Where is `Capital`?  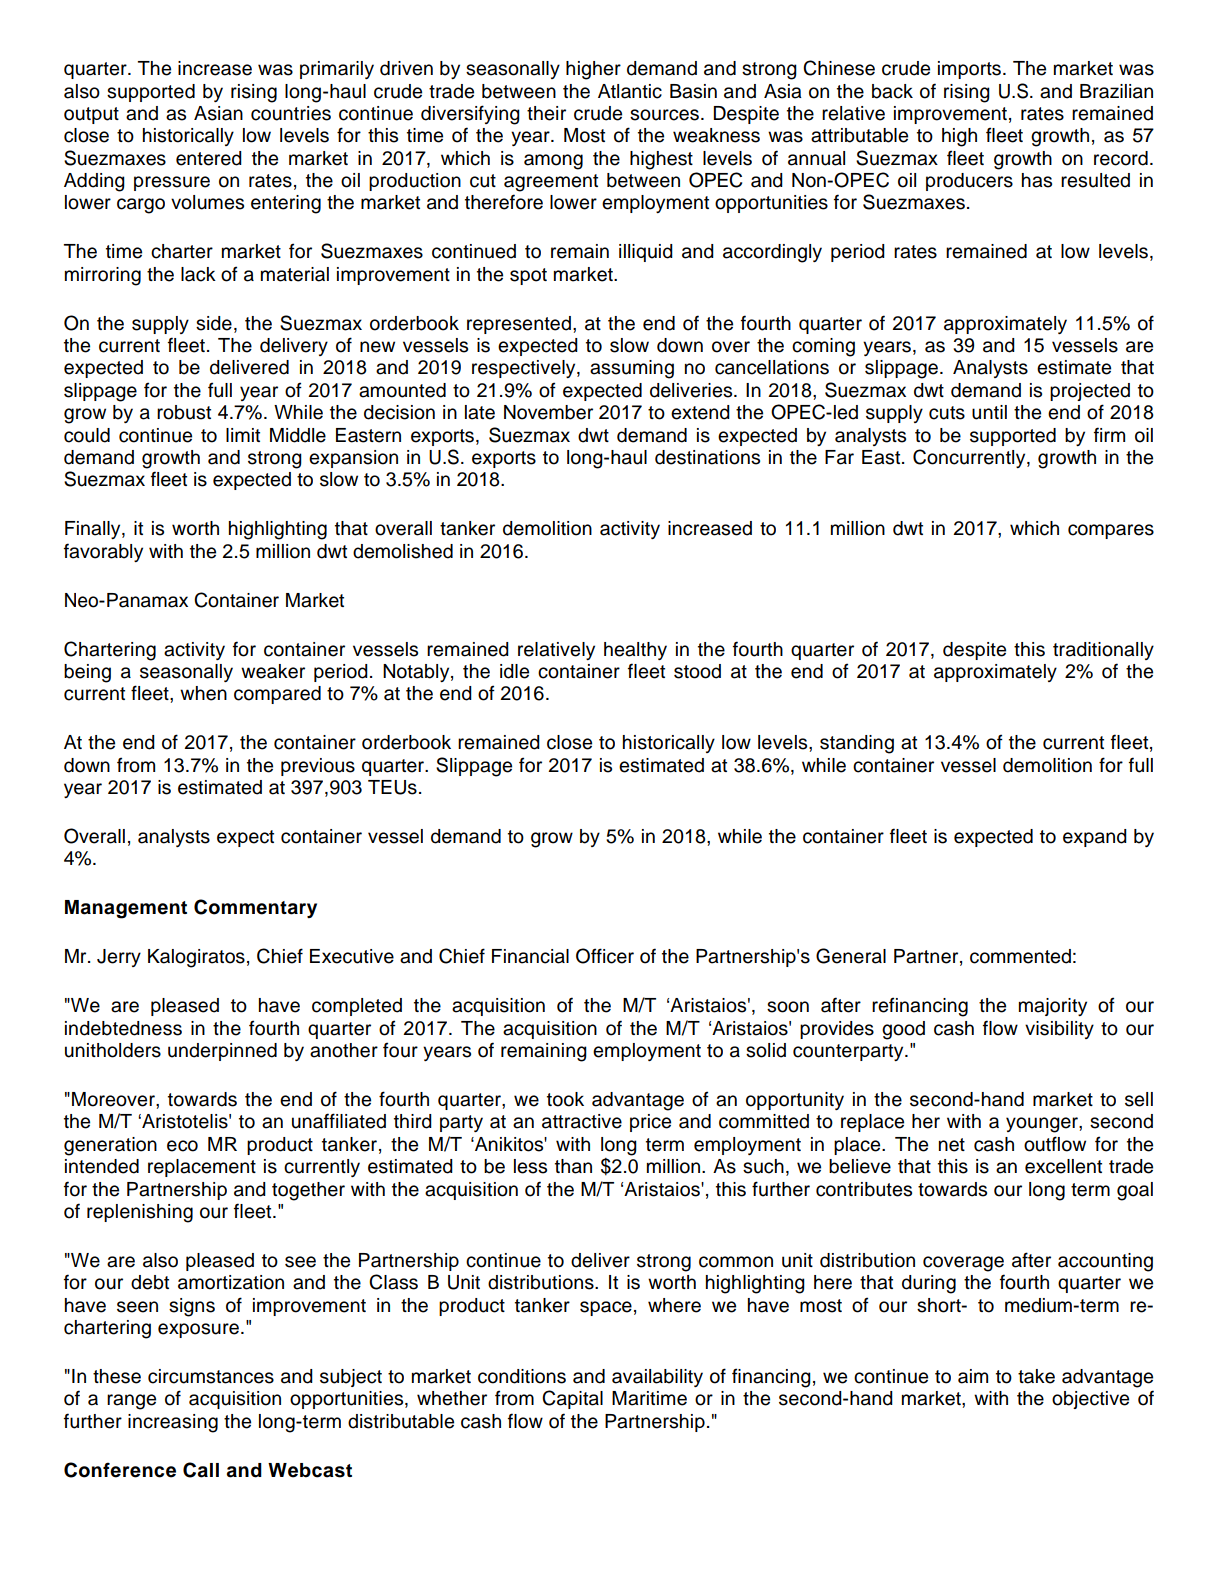
Capital is located at coordinates (572, 1399).
